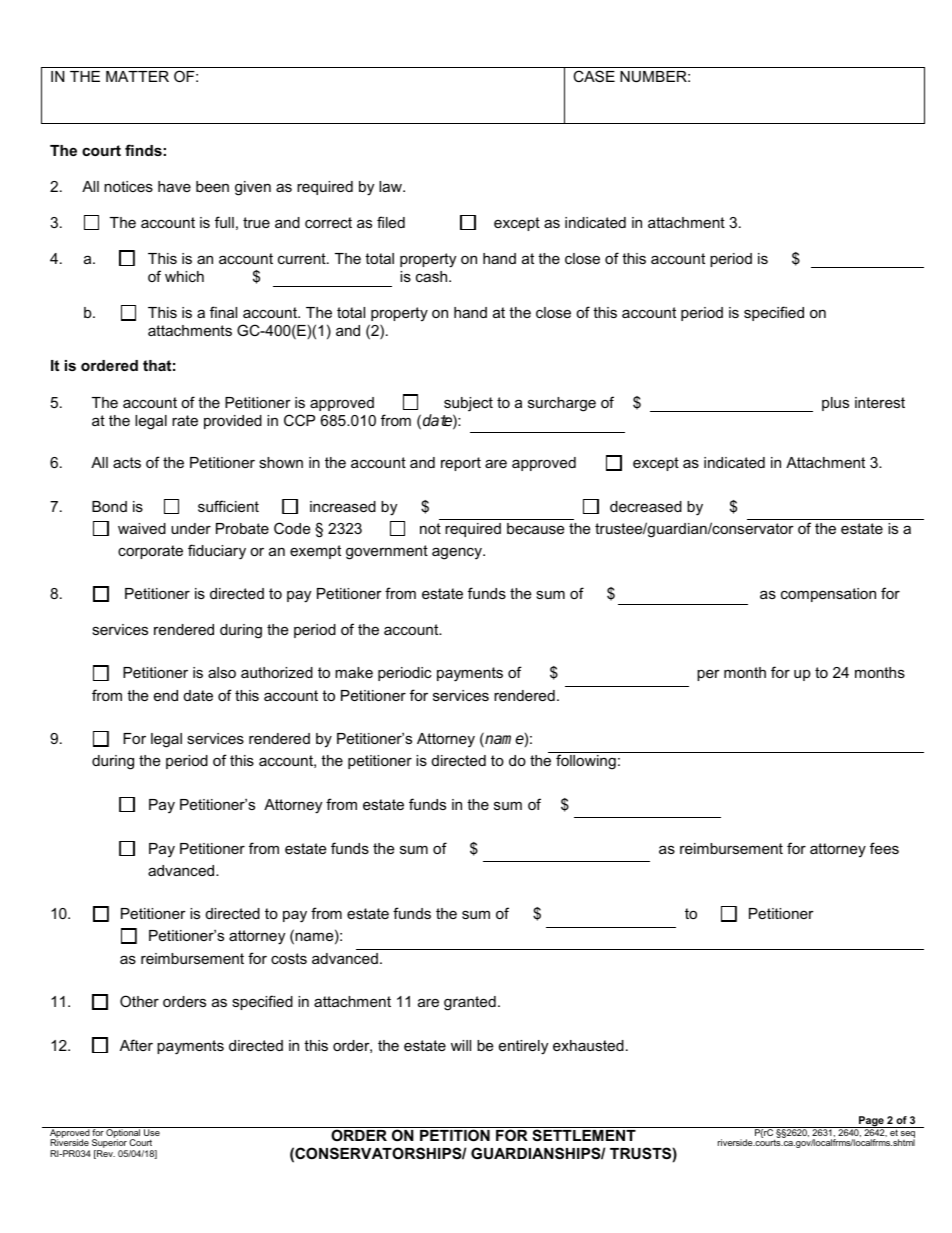  What do you see at coordinates (594, 76) in the image?
I see `CASE` at bounding box center [594, 76].
